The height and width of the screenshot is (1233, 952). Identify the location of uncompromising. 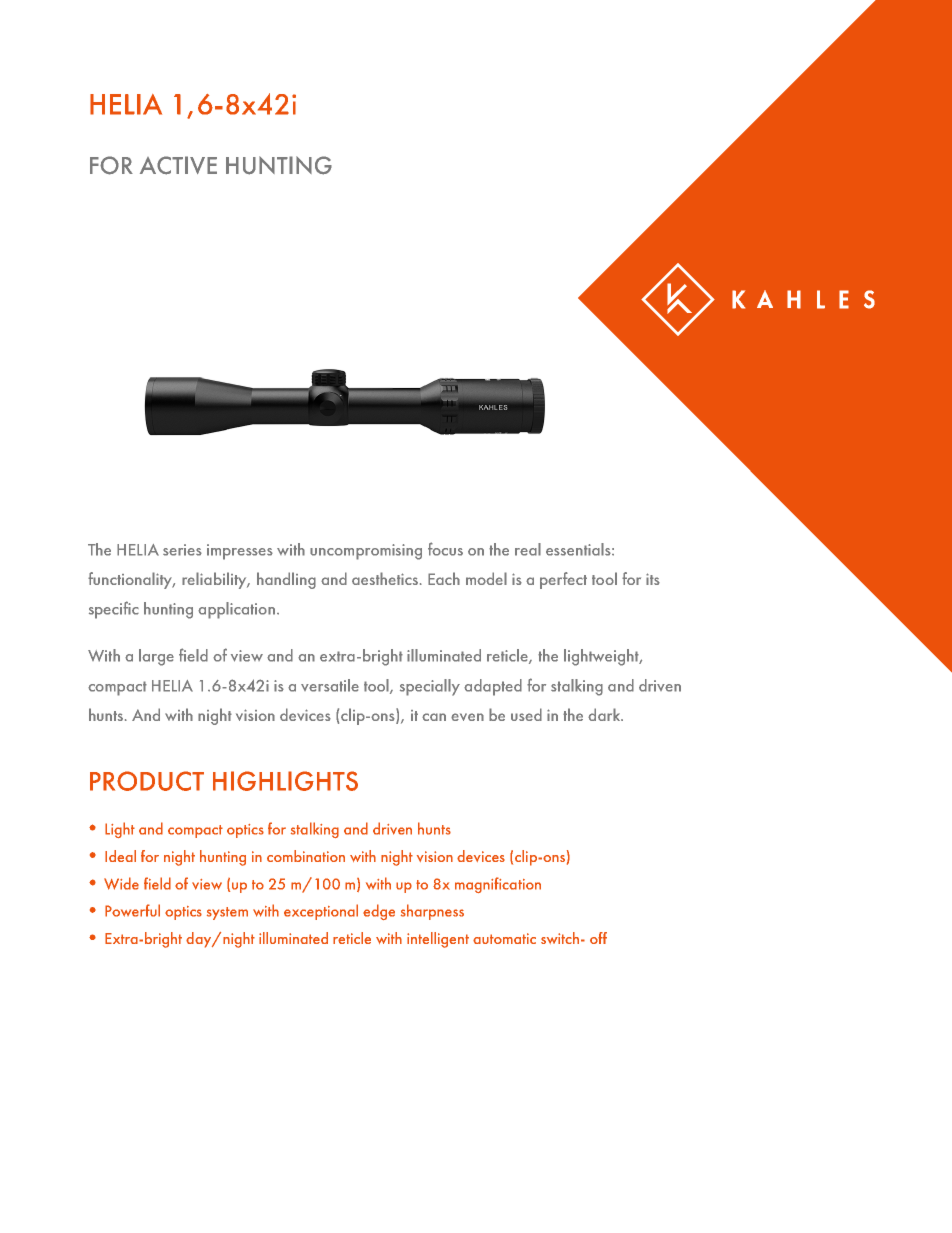
(366, 552).
